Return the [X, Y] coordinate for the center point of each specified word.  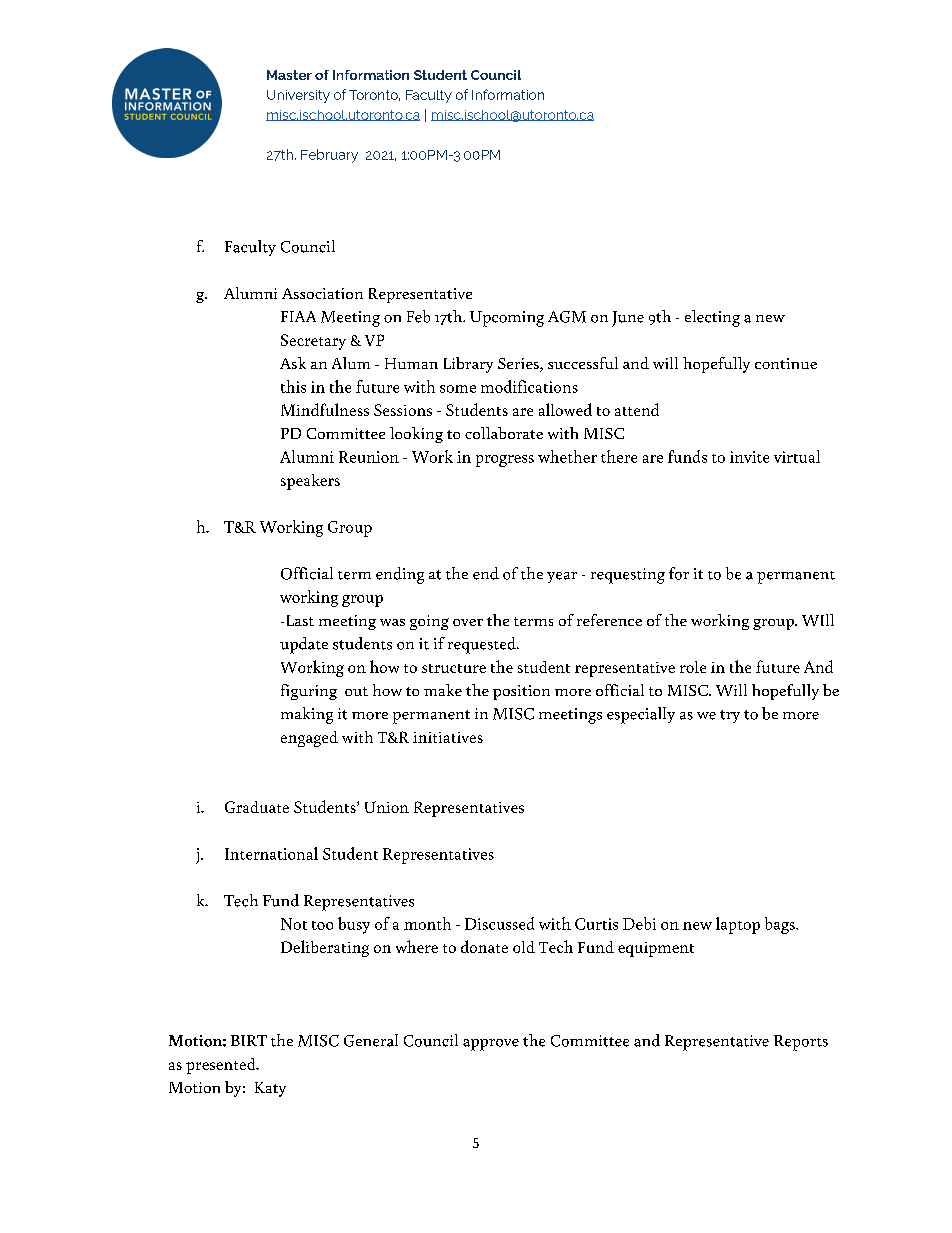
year [562, 577]
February [329, 156]
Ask [293, 363]
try [730, 716]
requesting [628, 576]
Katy [270, 1089]
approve [491, 1045]
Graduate [257, 807]
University [298, 96]
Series [519, 365]
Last [300, 620]
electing [712, 318]
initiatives [448, 737]
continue [786, 363]
